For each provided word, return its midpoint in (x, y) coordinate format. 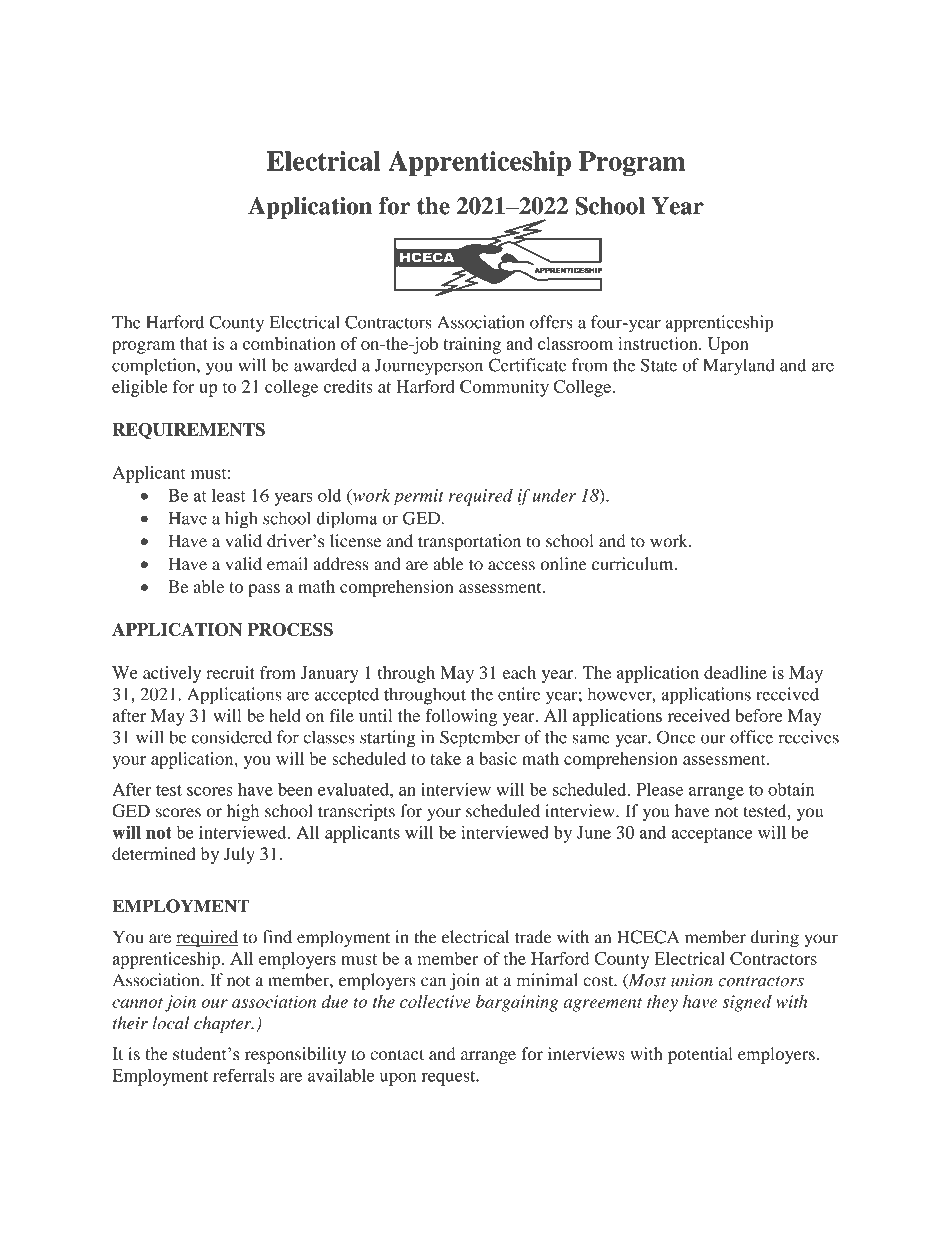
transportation (469, 542)
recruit (230, 672)
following (461, 717)
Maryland (739, 367)
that (194, 343)
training (472, 345)
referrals (244, 1075)
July (239, 855)
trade (533, 937)
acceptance (711, 835)
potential (700, 1055)
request (450, 1078)
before (759, 715)
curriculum (634, 564)
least (229, 495)
